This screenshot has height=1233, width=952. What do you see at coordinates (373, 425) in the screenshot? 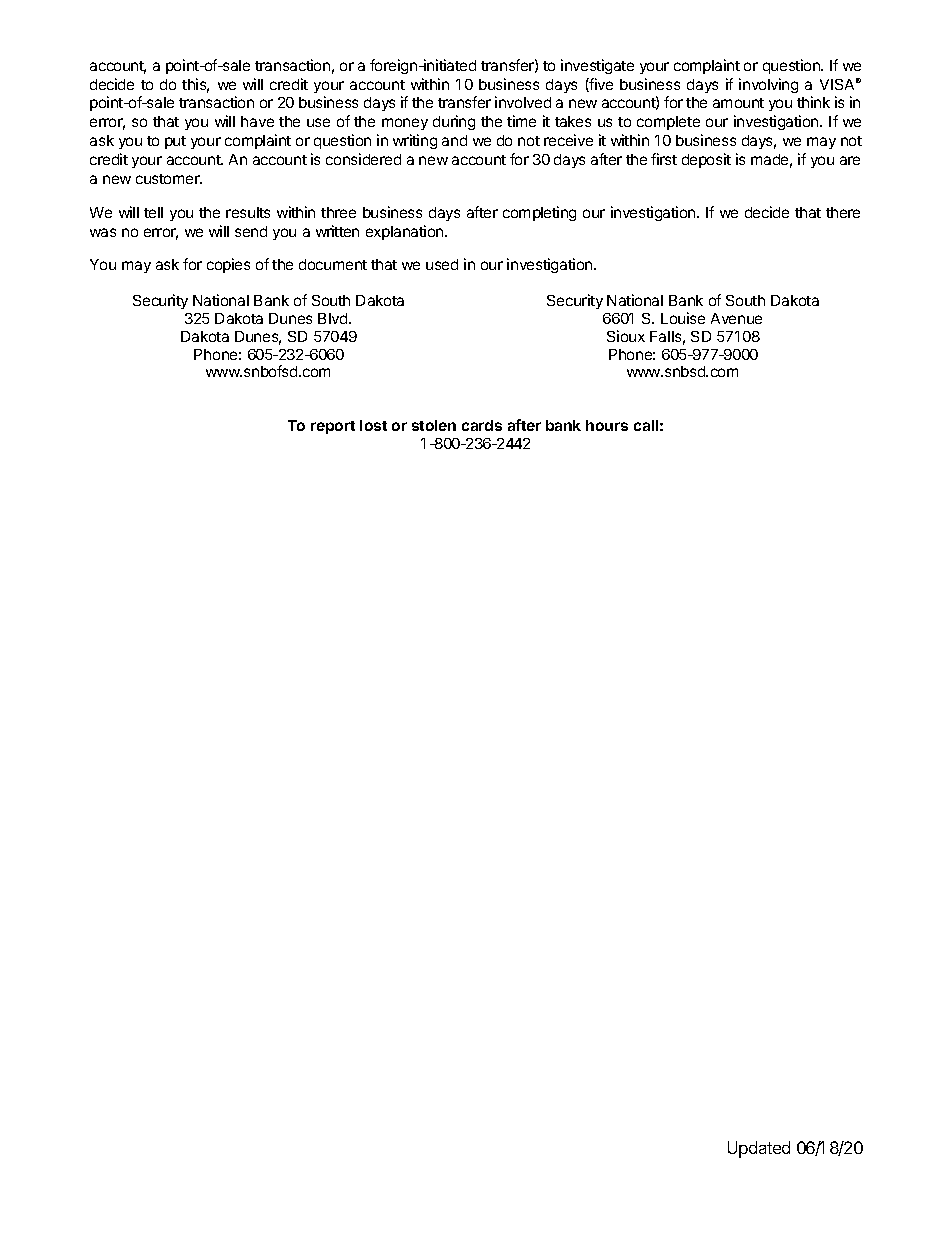
I see `lost` at bounding box center [373, 425].
